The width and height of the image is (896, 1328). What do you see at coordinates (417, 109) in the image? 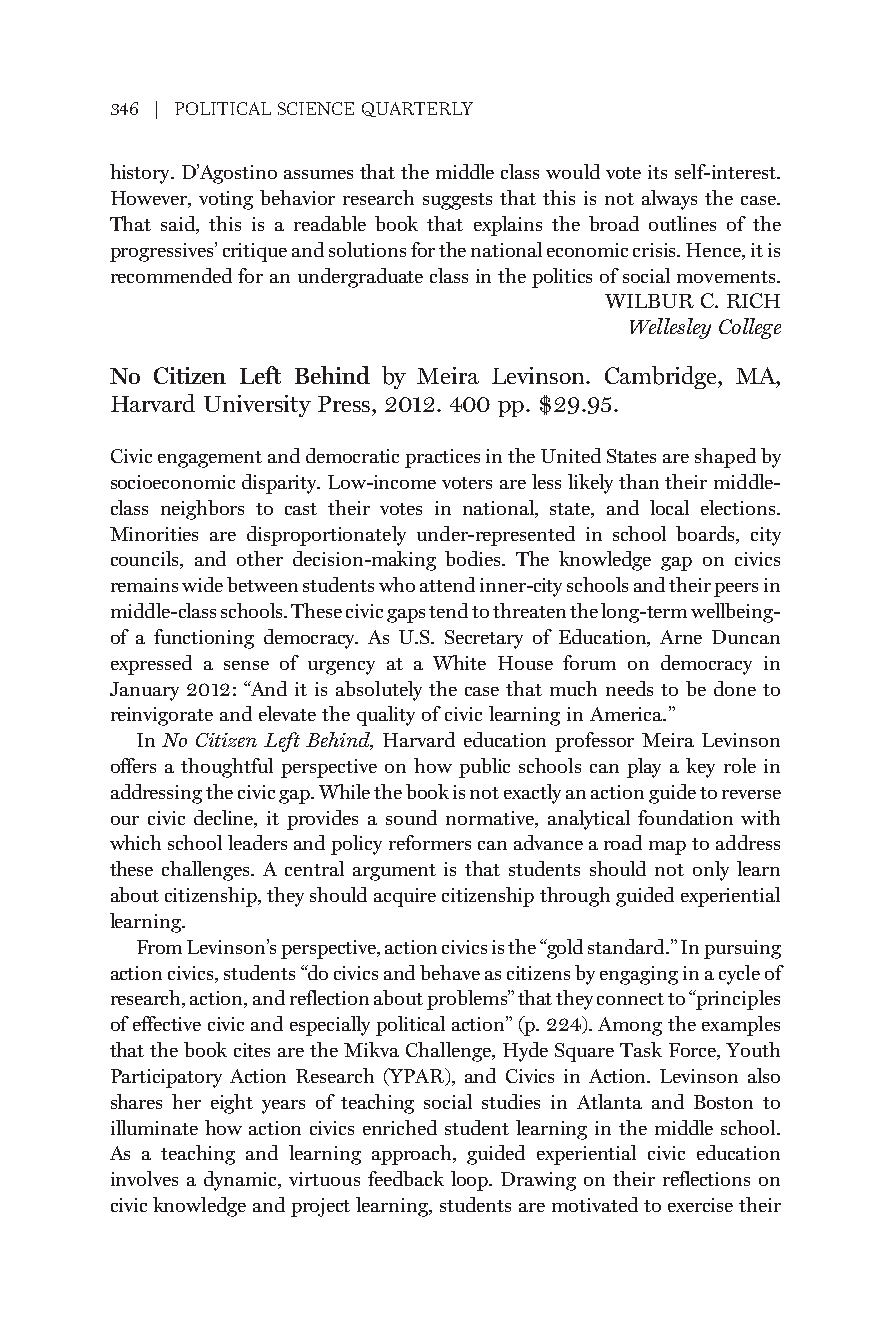
I see `QUARTERLY` at bounding box center [417, 109].
